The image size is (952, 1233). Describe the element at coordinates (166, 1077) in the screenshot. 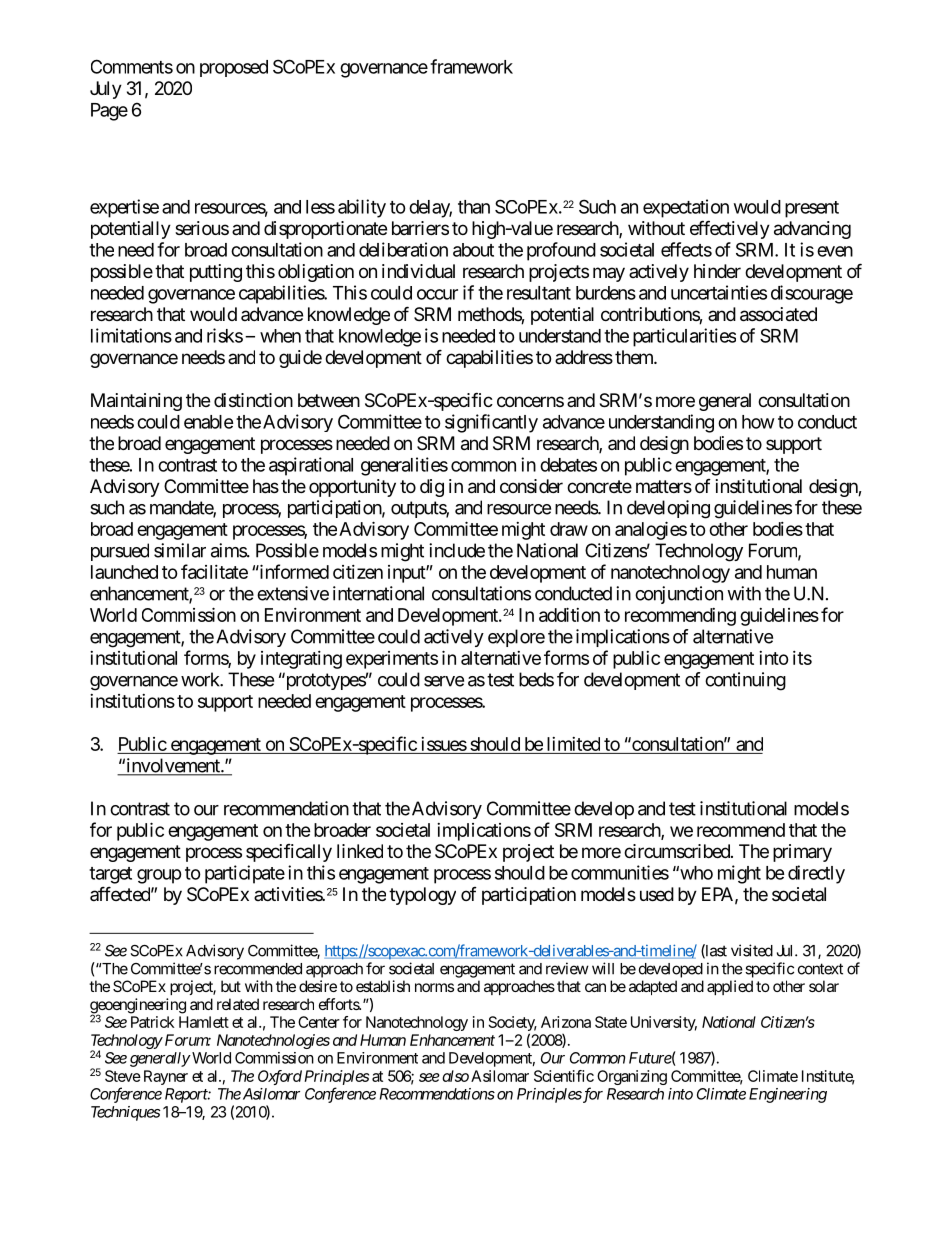

I see `Rayner` at that location.
